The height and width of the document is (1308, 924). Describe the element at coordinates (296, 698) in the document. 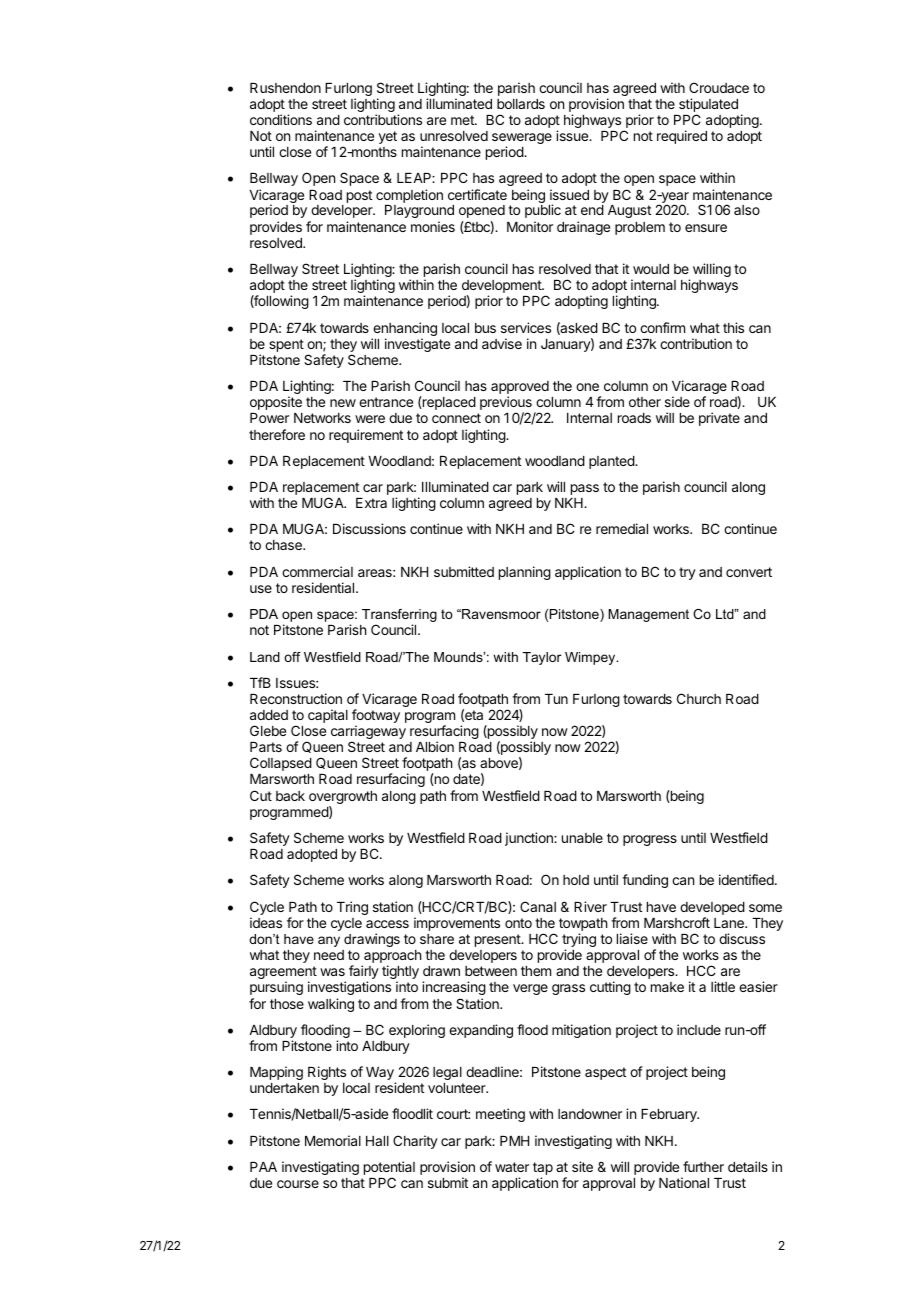

I see `Reconstruction` at that location.
